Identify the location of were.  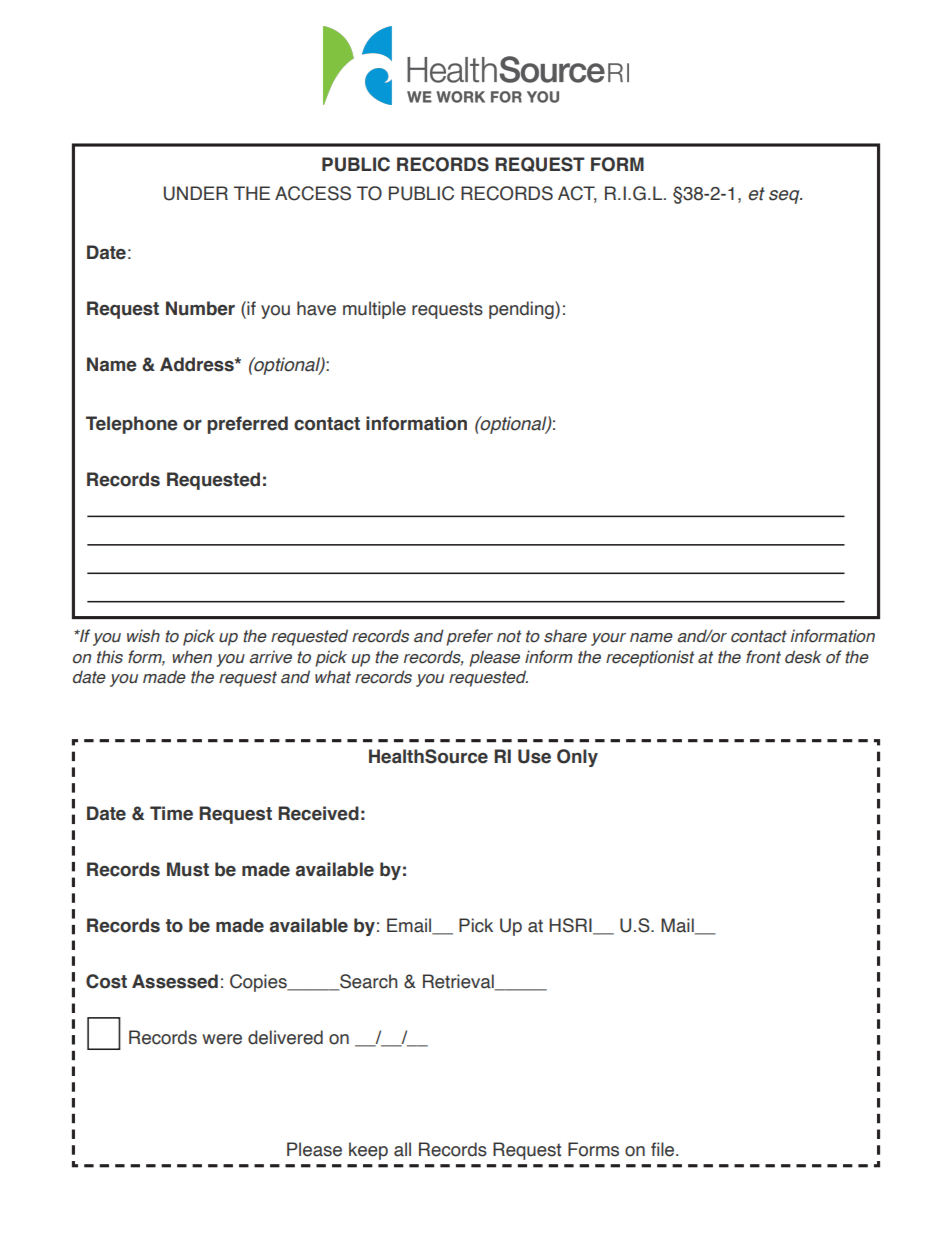
(222, 1039).
